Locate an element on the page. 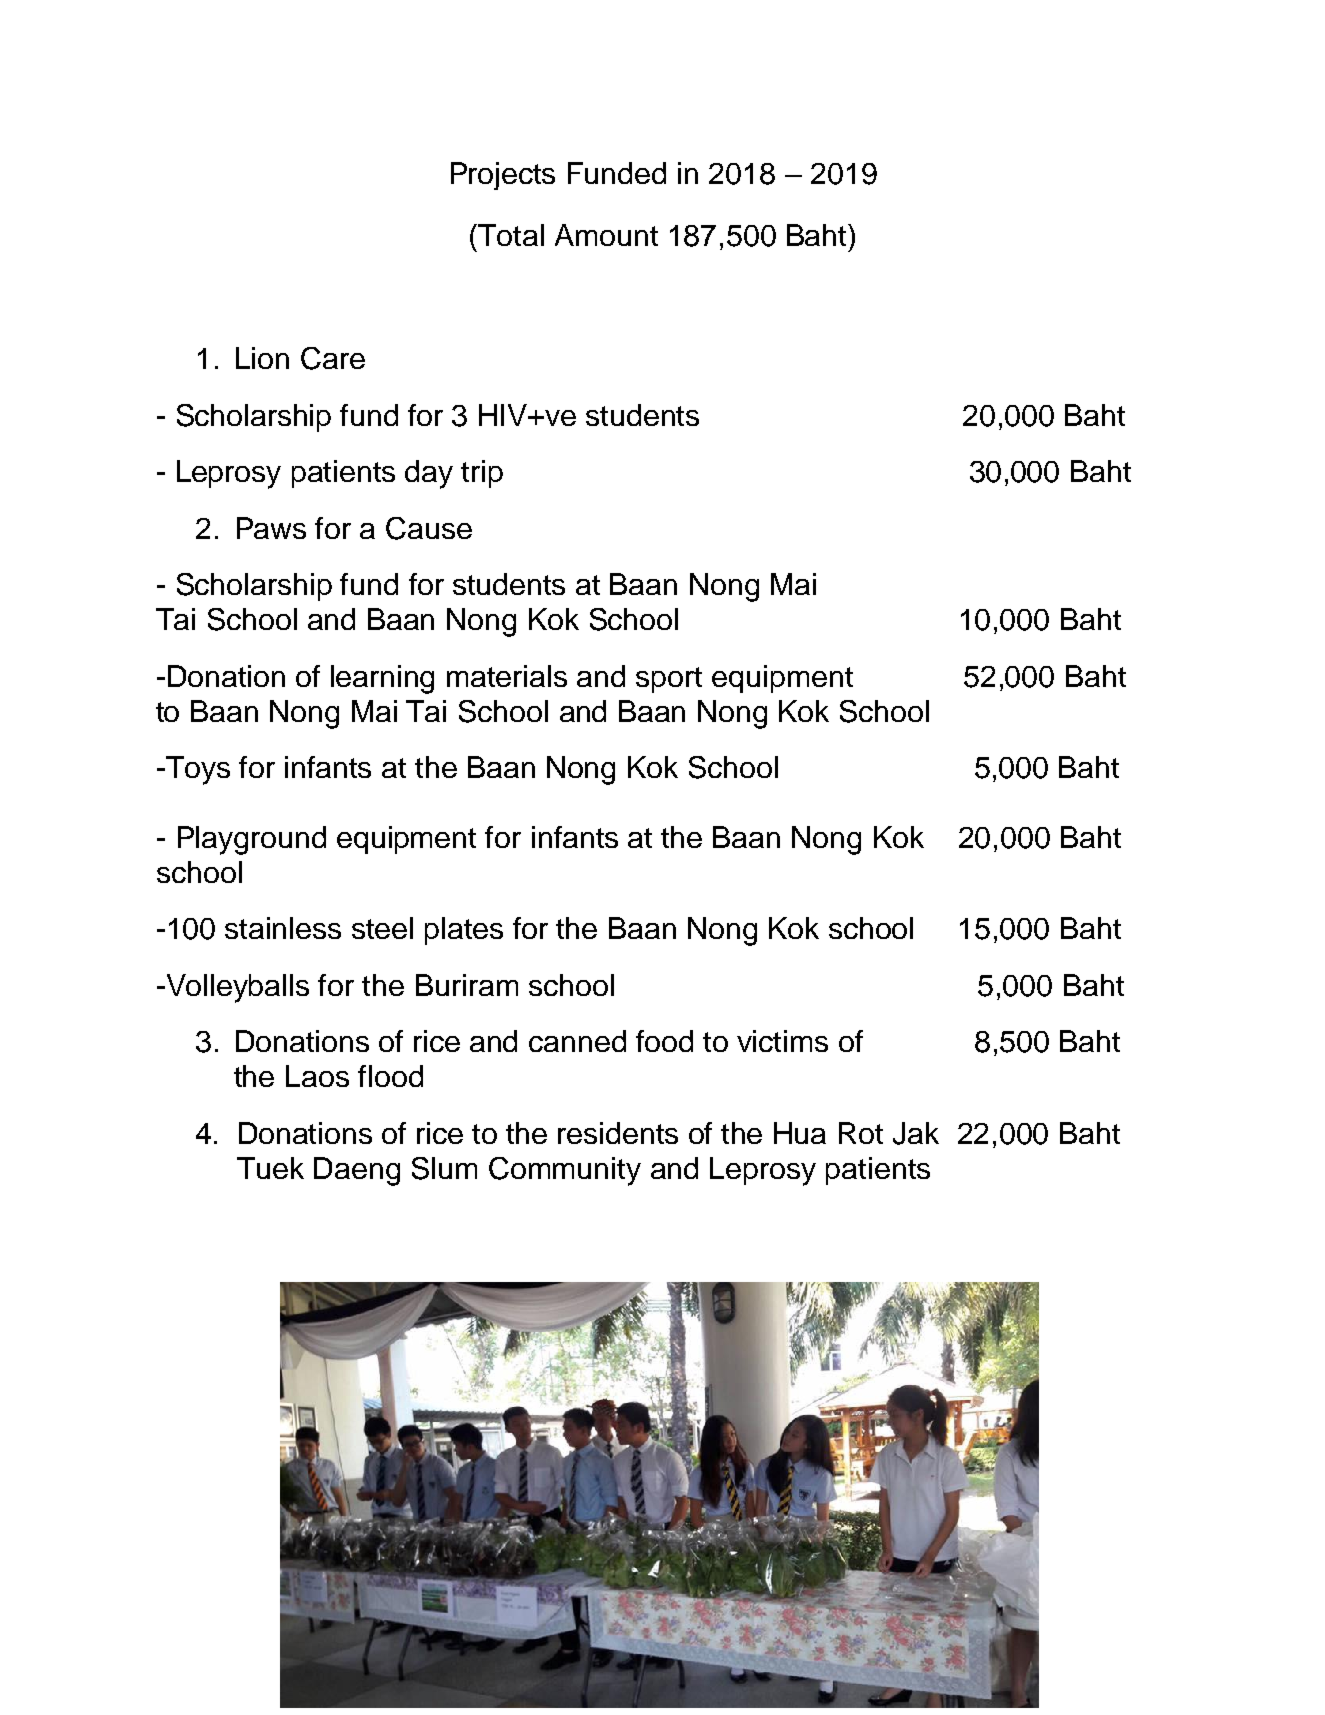 The width and height of the page is (1325, 1715). Amount is located at coordinates (606, 235).
